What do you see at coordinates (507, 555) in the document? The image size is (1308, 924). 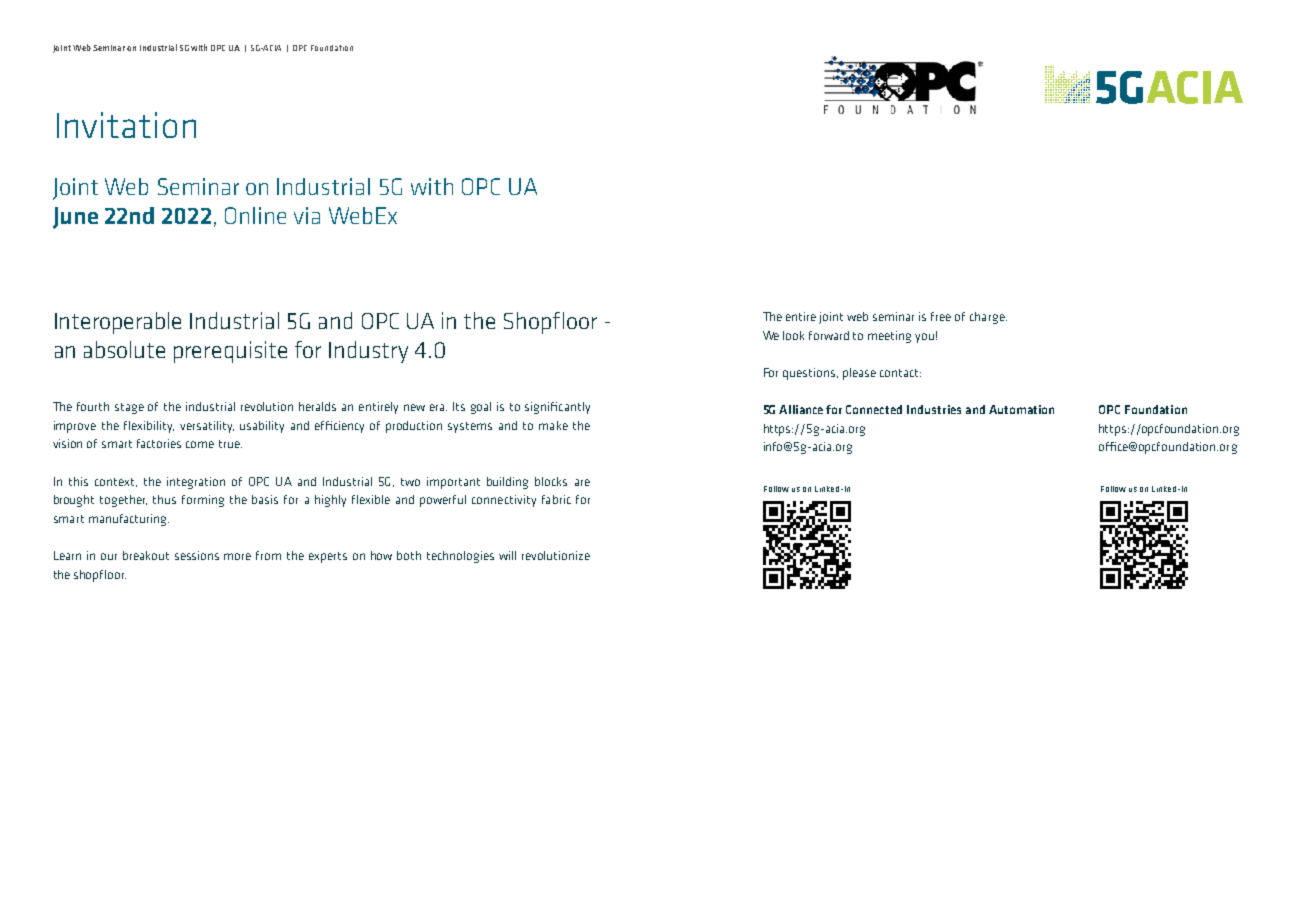 I see `will` at bounding box center [507, 555].
